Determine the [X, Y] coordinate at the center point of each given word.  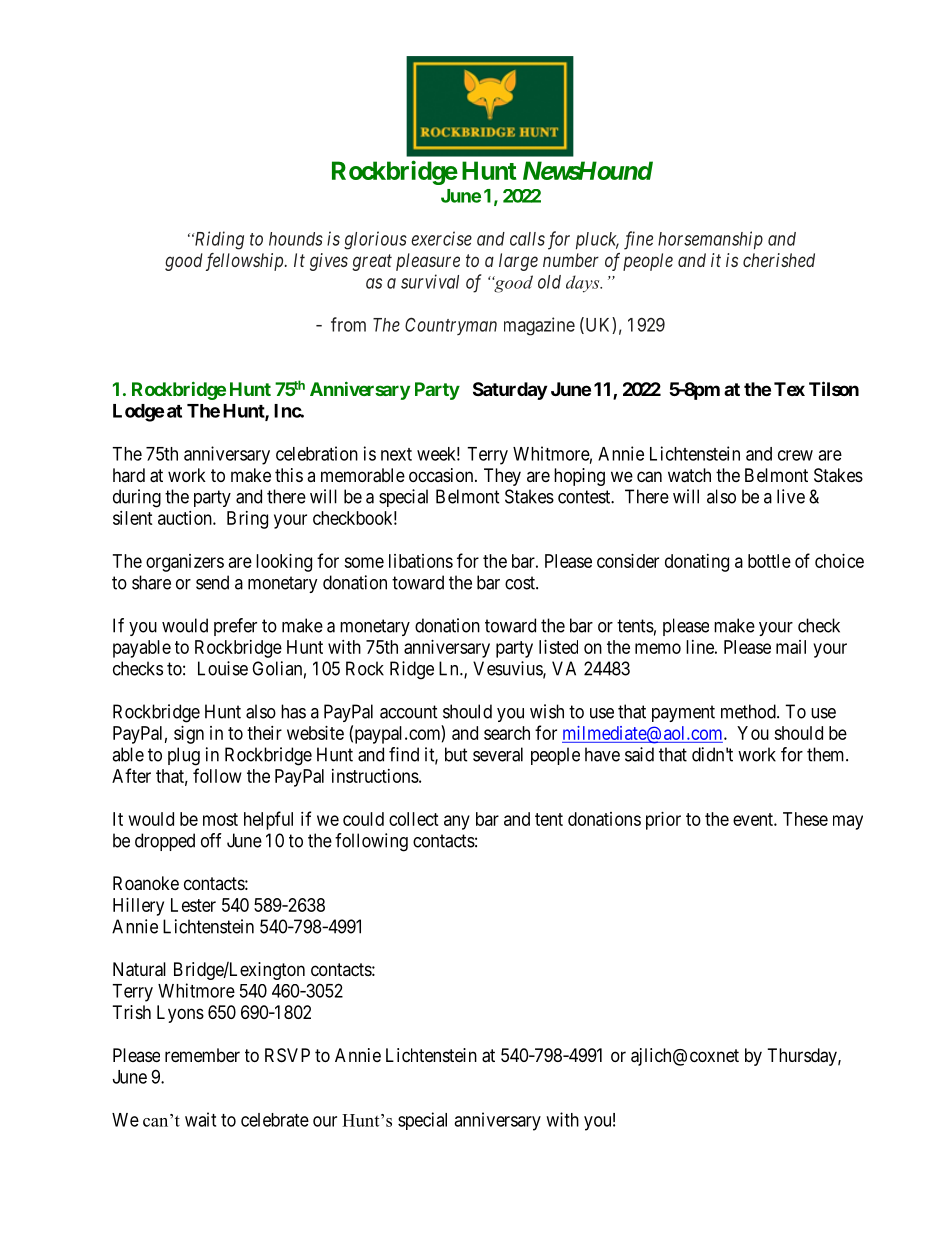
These [805, 819]
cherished [779, 260]
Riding [218, 240]
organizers [185, 563]
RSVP [287, 1055]
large [518, 262]
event [754, 819]
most [220, 819]
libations [421, 561]
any [457, 822]
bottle [769, 561]
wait [200, 1119]
